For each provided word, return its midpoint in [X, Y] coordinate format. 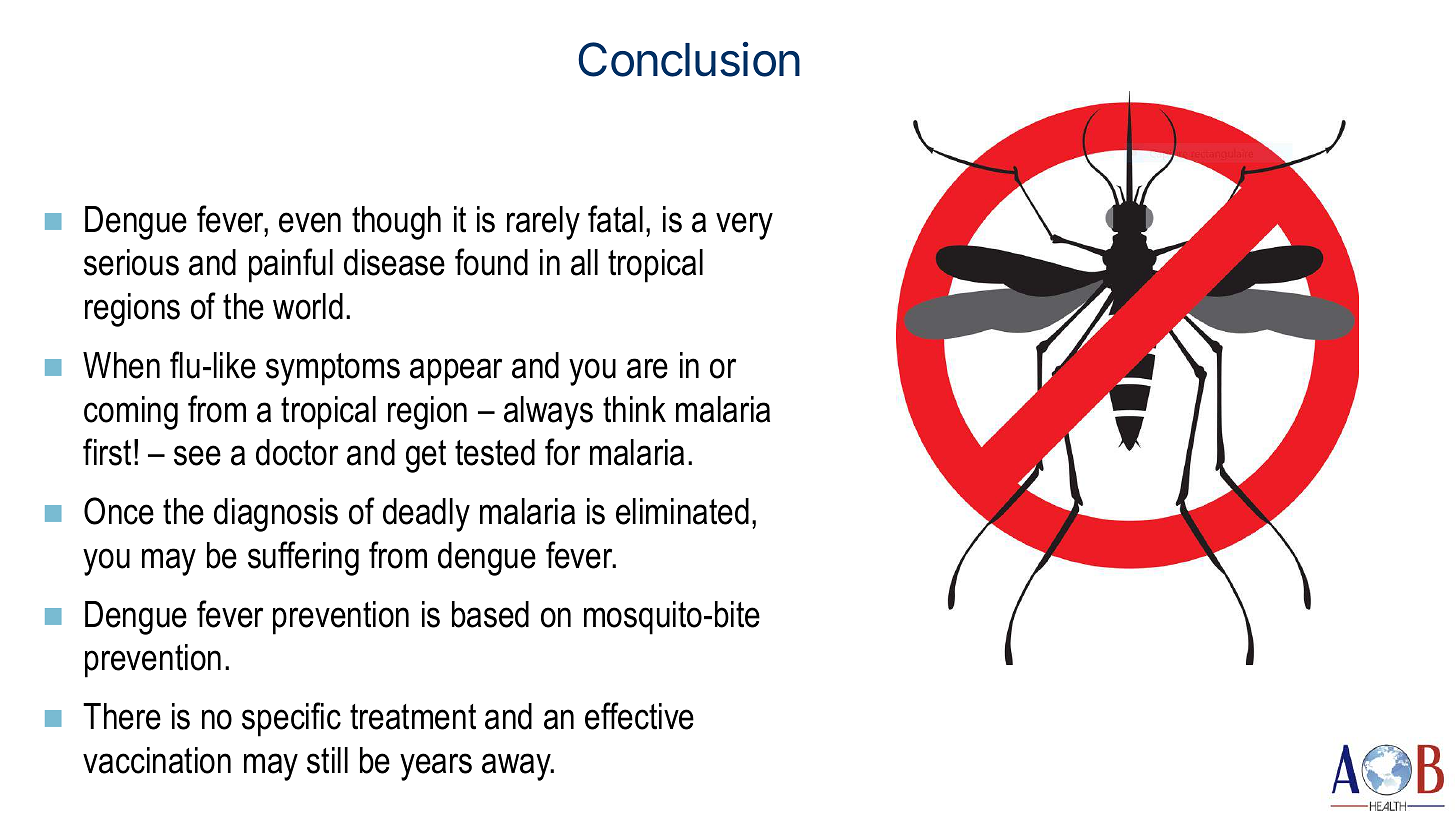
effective [639, 716]
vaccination [157, 760]
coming [131, 413]
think [634, 409]
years [436, 767]
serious [131, 262]
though [396, 223]
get [426, 456]
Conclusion [689, 59]
